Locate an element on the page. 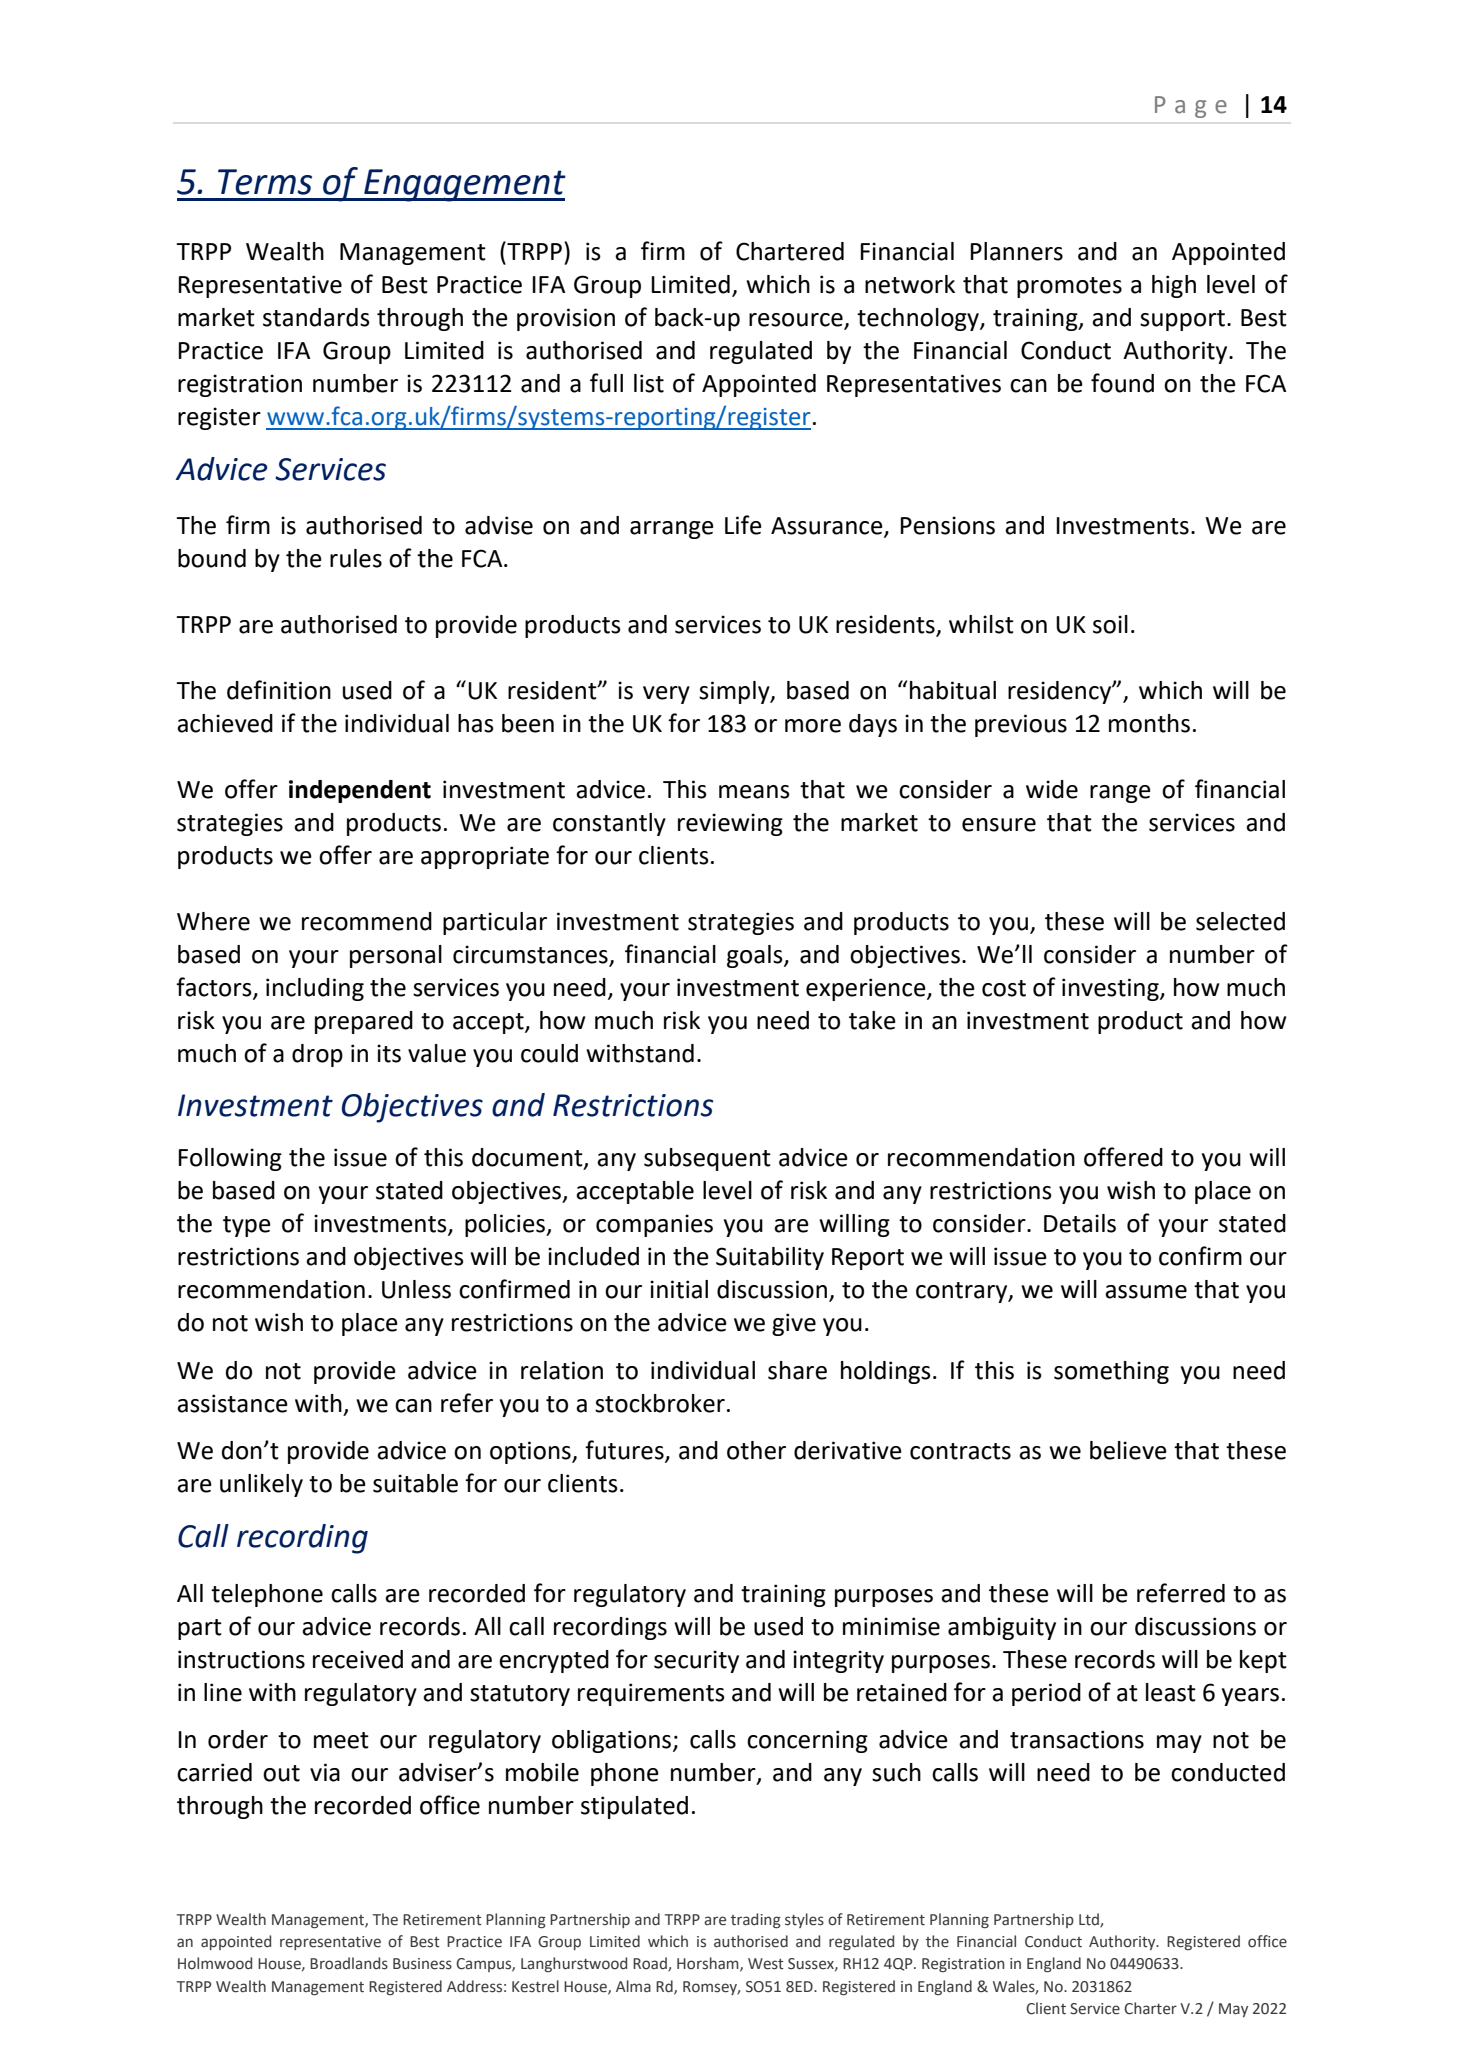  Suitability is located at coordinates (770, 1258).
